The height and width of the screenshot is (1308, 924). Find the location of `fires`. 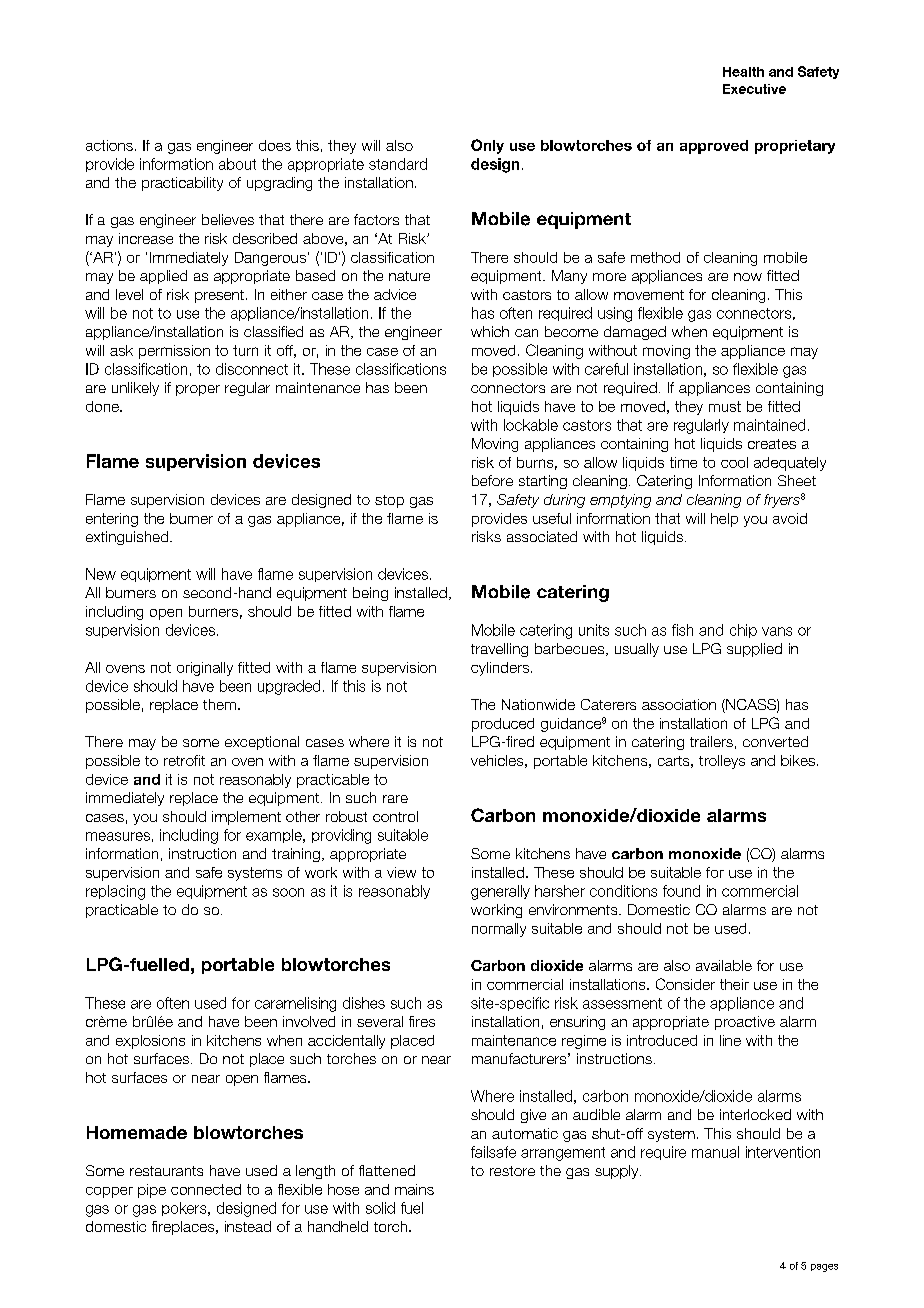

fires is located at coordinates (422, 1021).
